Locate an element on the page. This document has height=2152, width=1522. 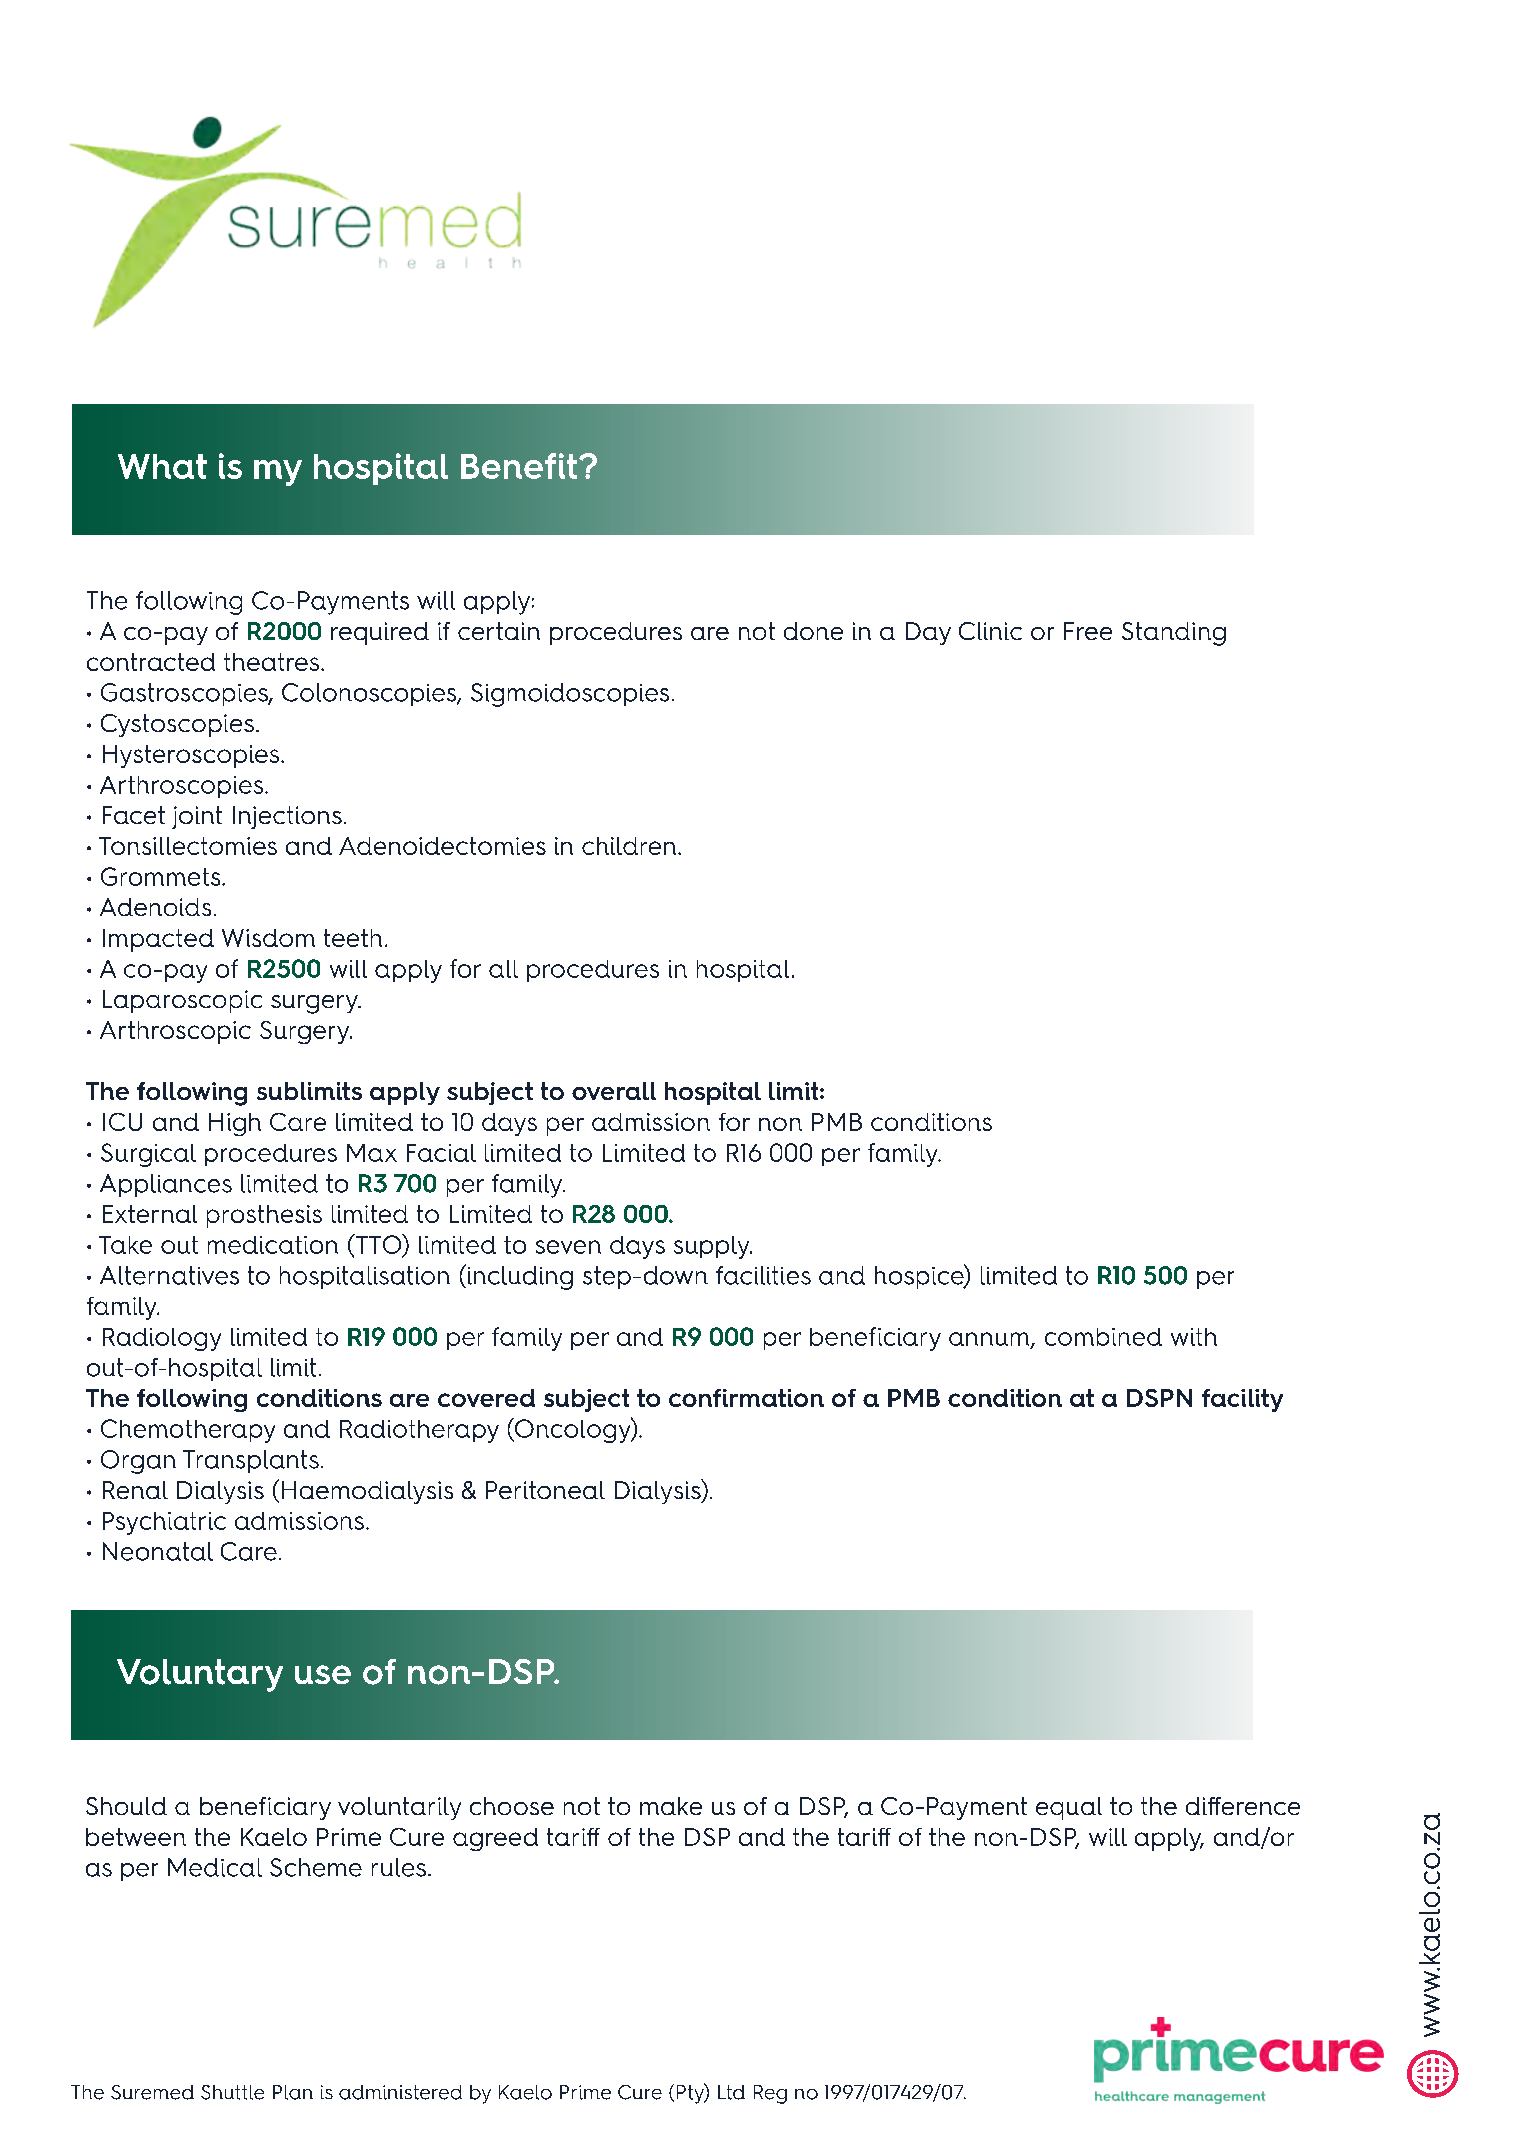
Laparoscopic is located at coordinates (182, 1001).
